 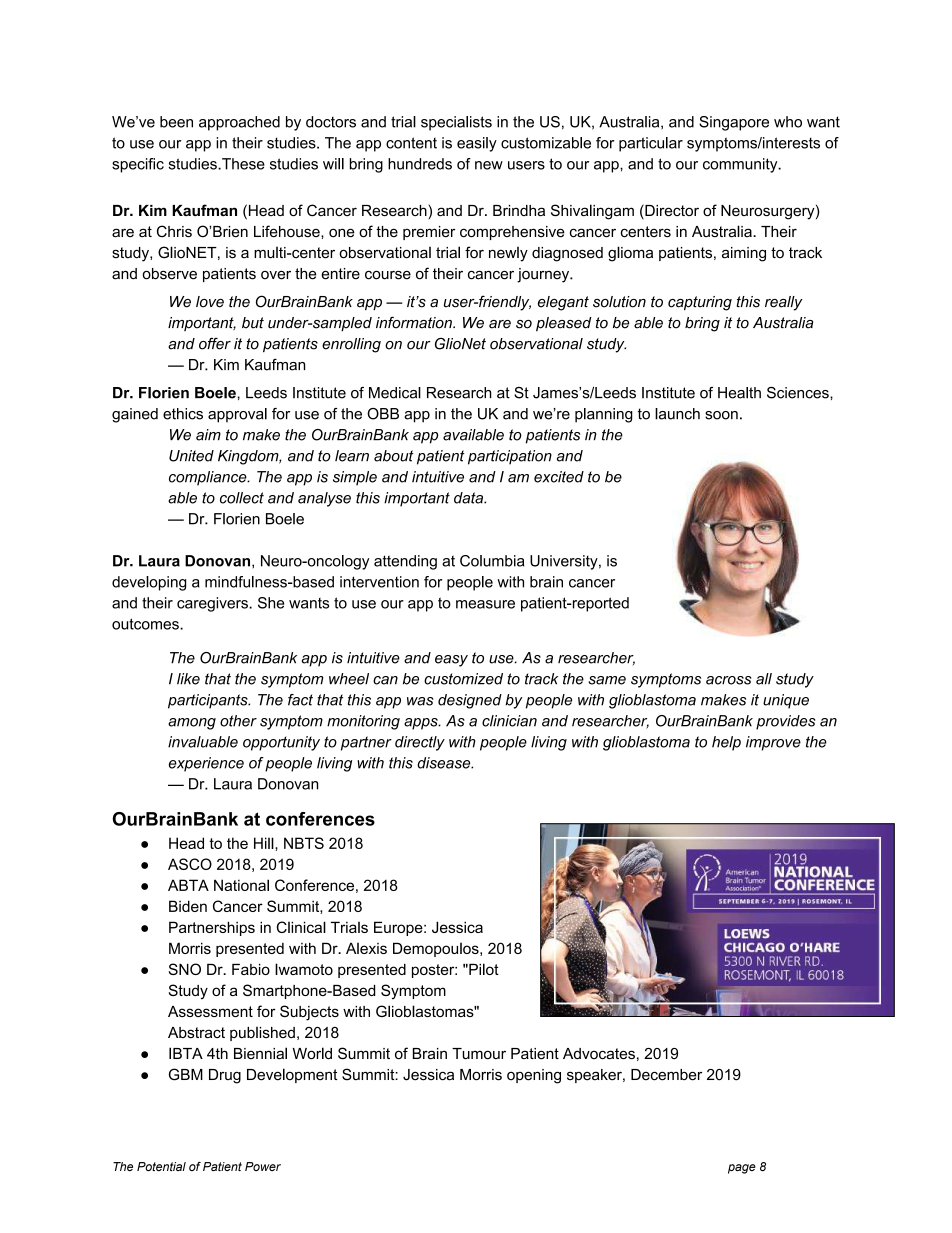 I want to click on approached, so click(x=239, y=123).
